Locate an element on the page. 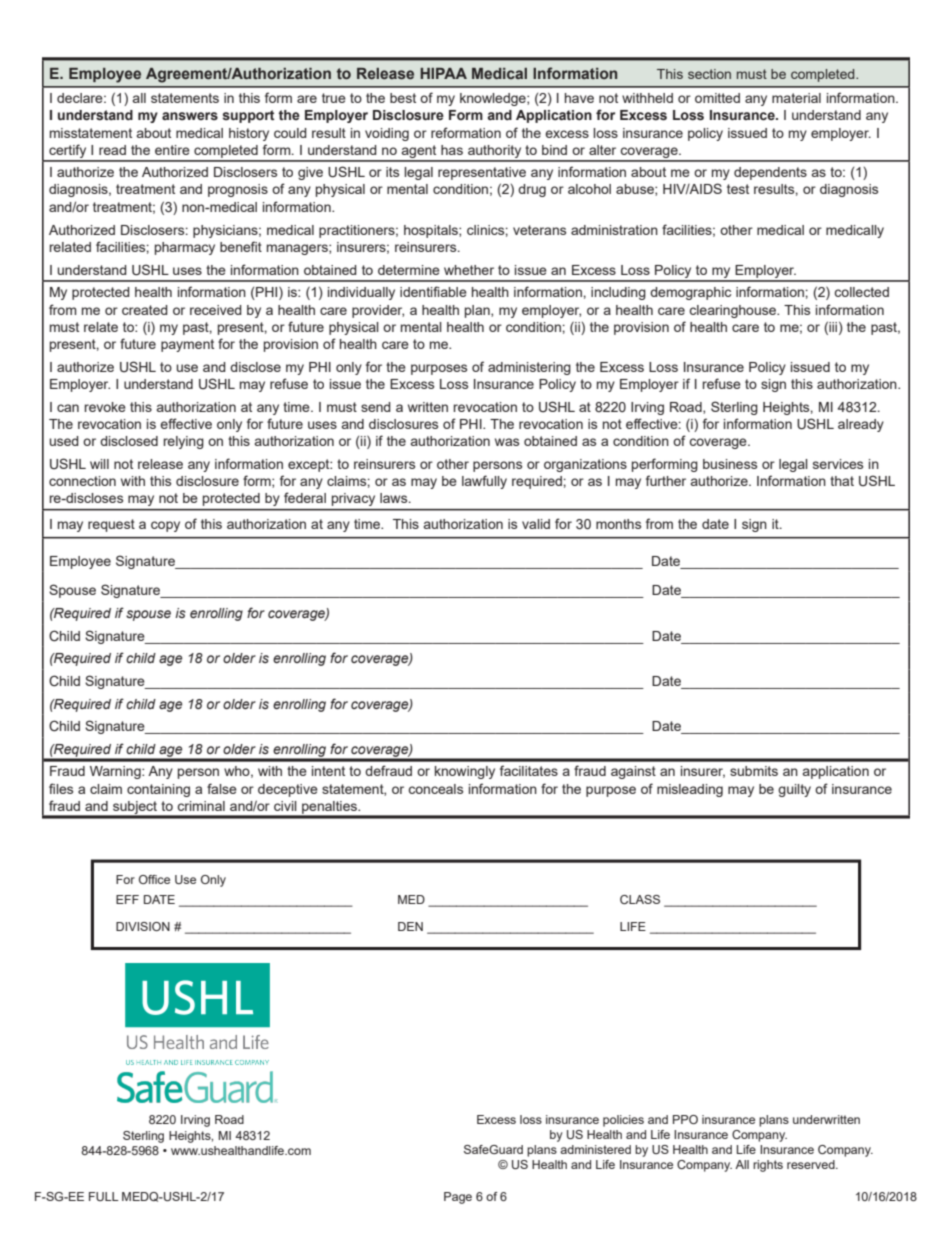 The width and height of the document is (952, 1233). HIPAA is located at coordinates (443, 73).
